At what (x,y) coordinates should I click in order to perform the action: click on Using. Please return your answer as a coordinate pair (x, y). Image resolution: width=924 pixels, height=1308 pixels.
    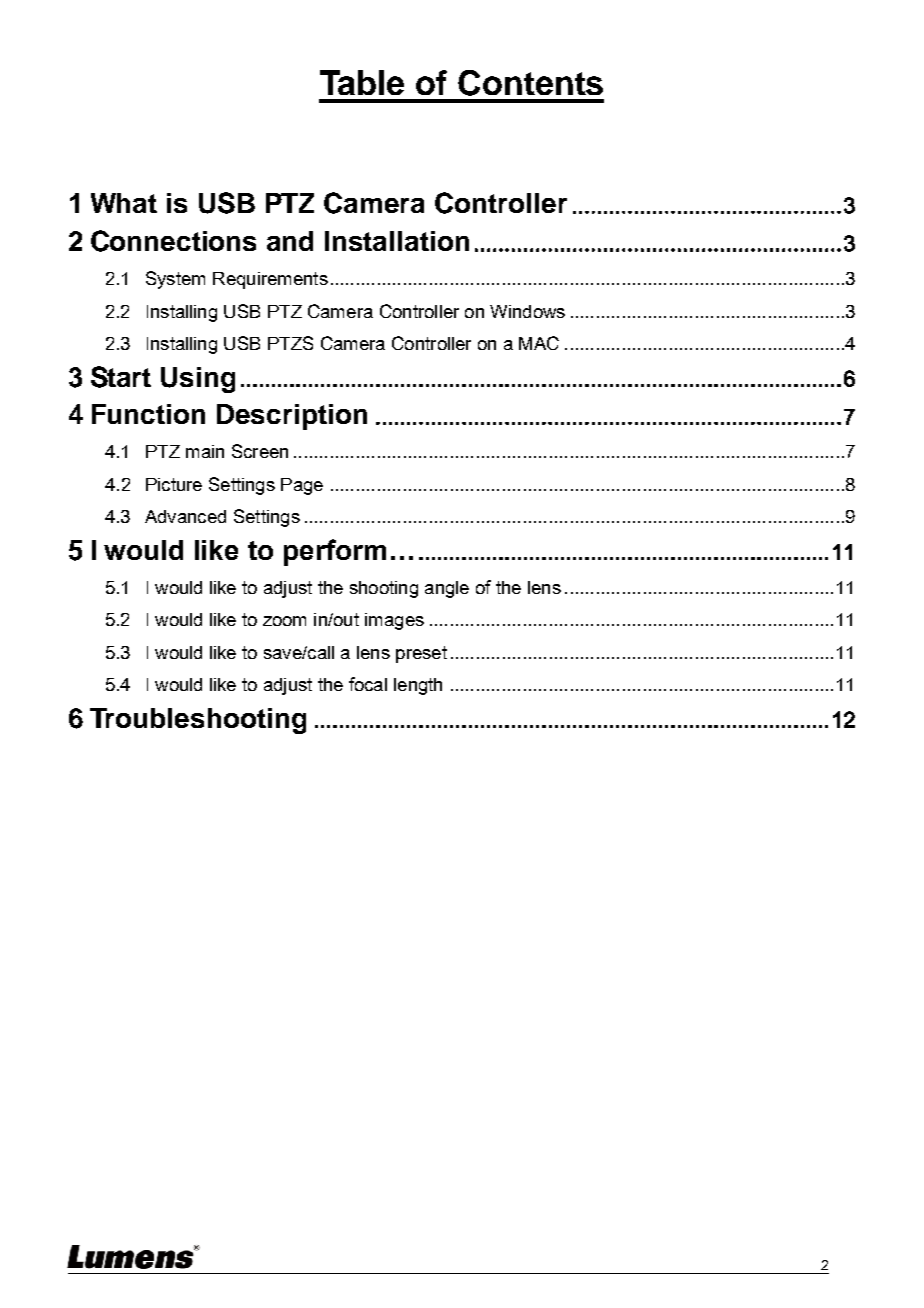
    Looking at the image, I should click on (198, 380).
